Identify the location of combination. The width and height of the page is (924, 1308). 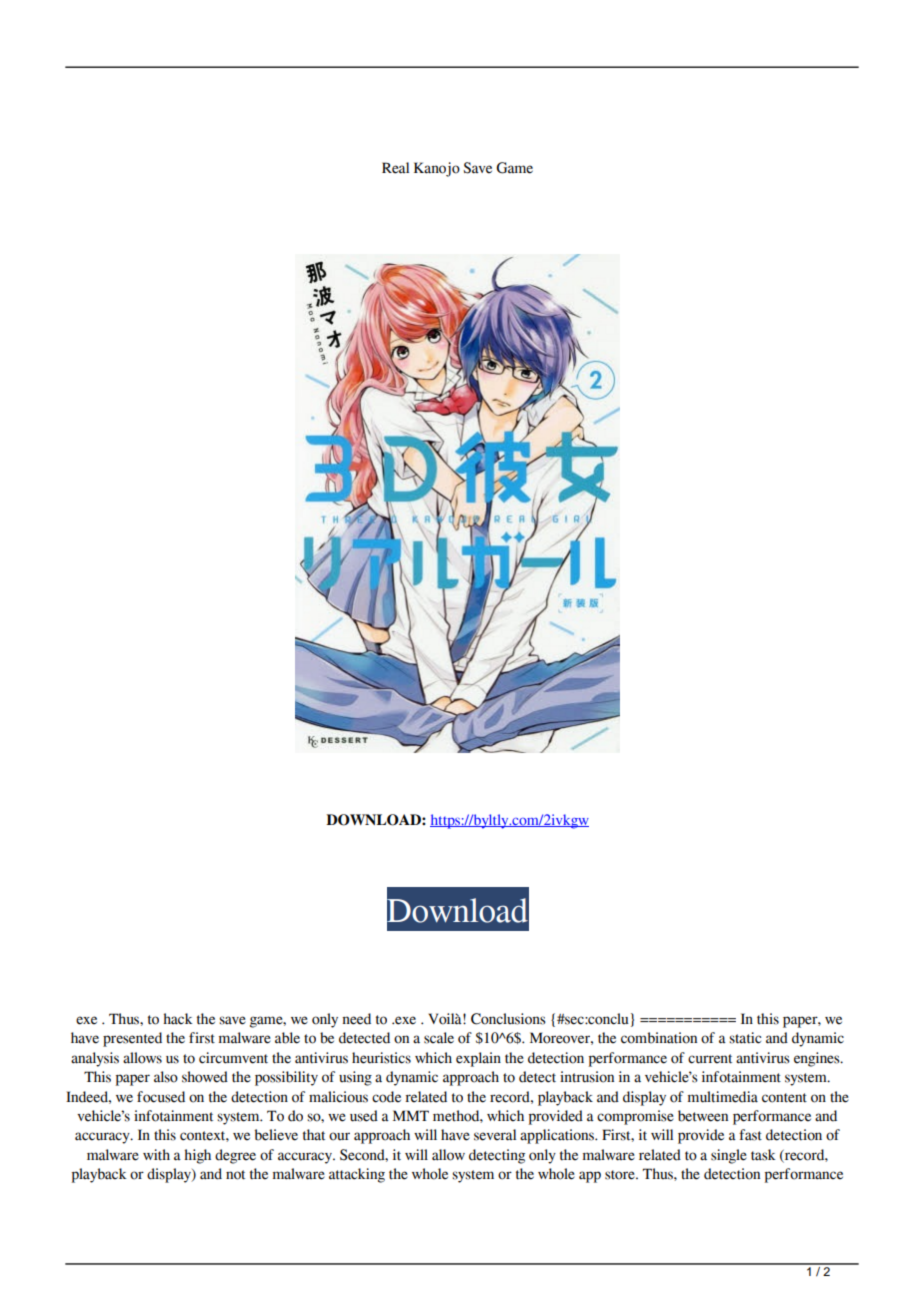
(659, 1038).
